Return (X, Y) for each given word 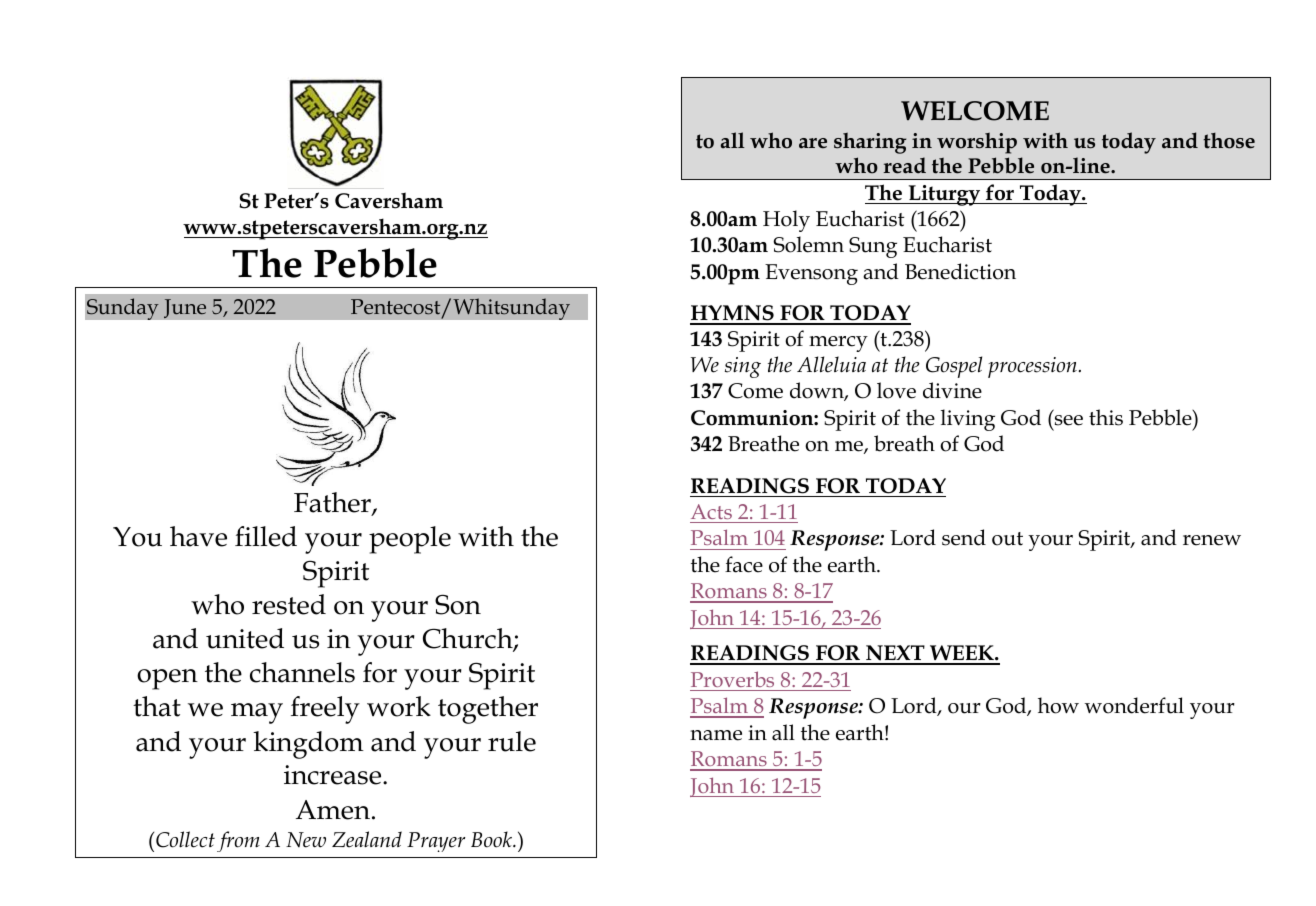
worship (977, 143)
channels (302, 672)
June (185, 309)
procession (1033, 367)
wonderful (1134, 705)
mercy (838, 344)
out (1007, 539)
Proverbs (732, 679)
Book (492, 839)
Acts (711, 511)
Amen (333, 810)
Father (333, 503)
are (813, 143)
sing (743, 367)
